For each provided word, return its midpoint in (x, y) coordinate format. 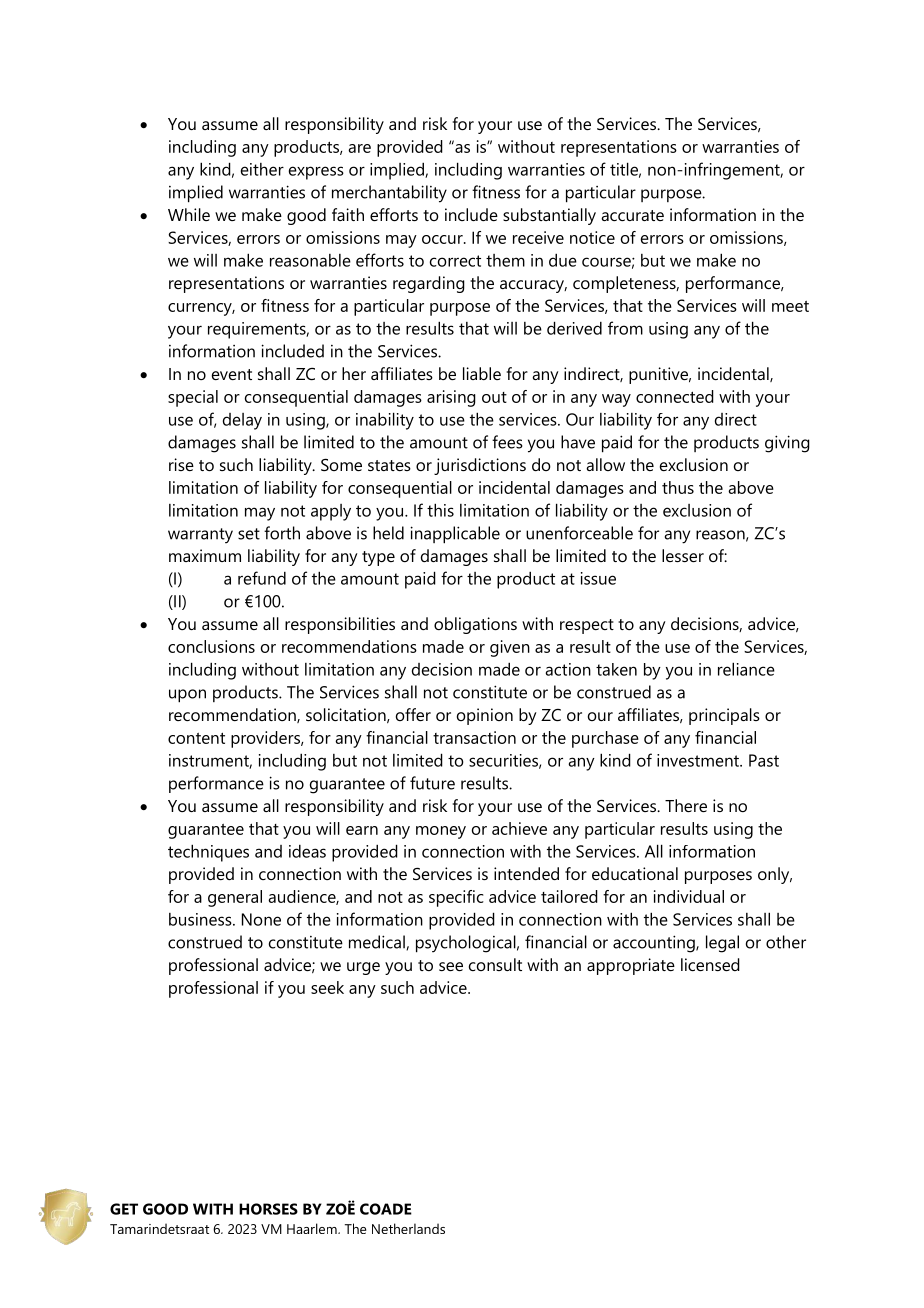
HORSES (268, 1209)
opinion (485, 716)
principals (724, 716)
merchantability (389, 194)
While (189, 214)
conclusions (211, 646)
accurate (632, 215)
